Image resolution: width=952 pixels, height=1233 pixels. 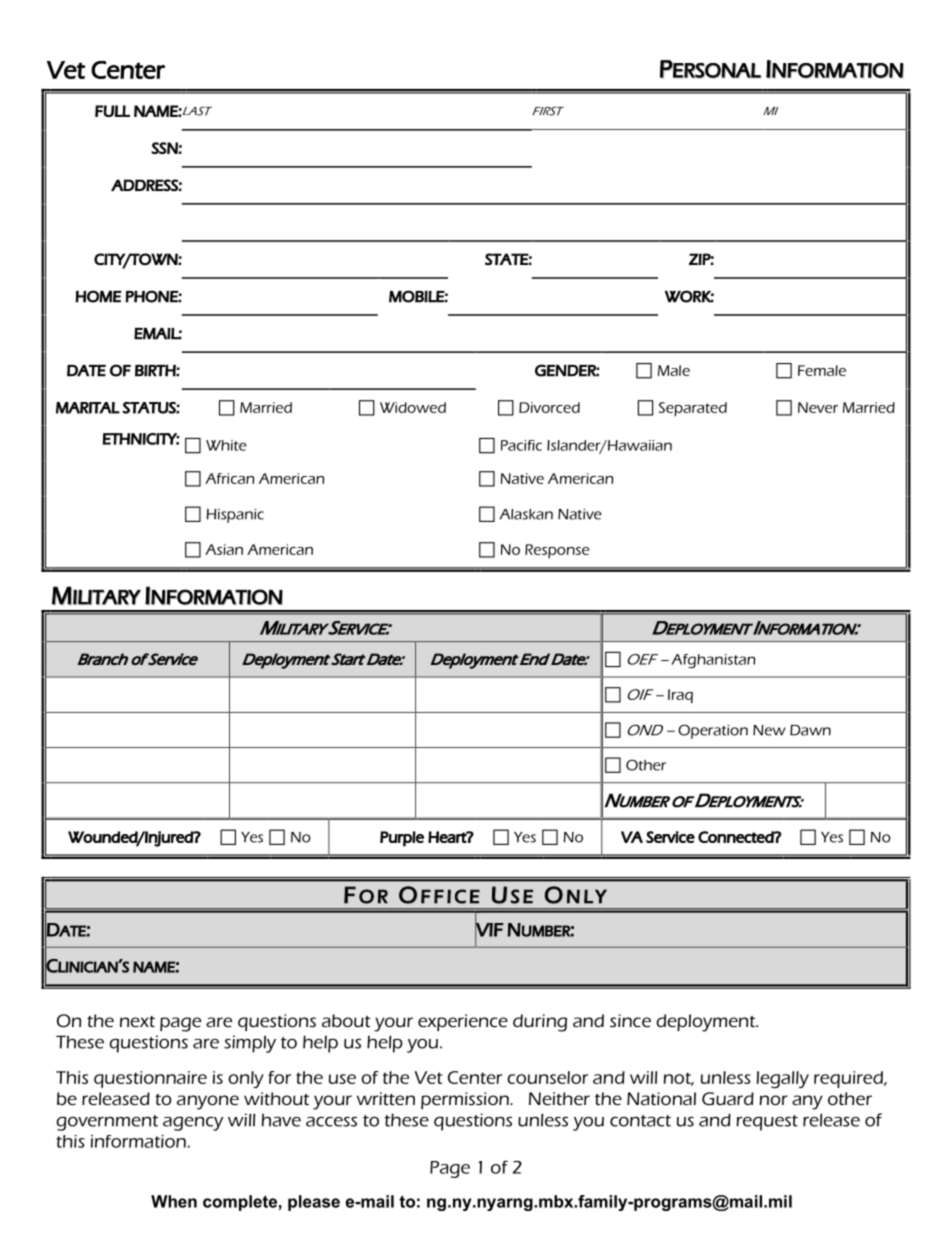 I want to click on Never, so click(x=818, y=407).
